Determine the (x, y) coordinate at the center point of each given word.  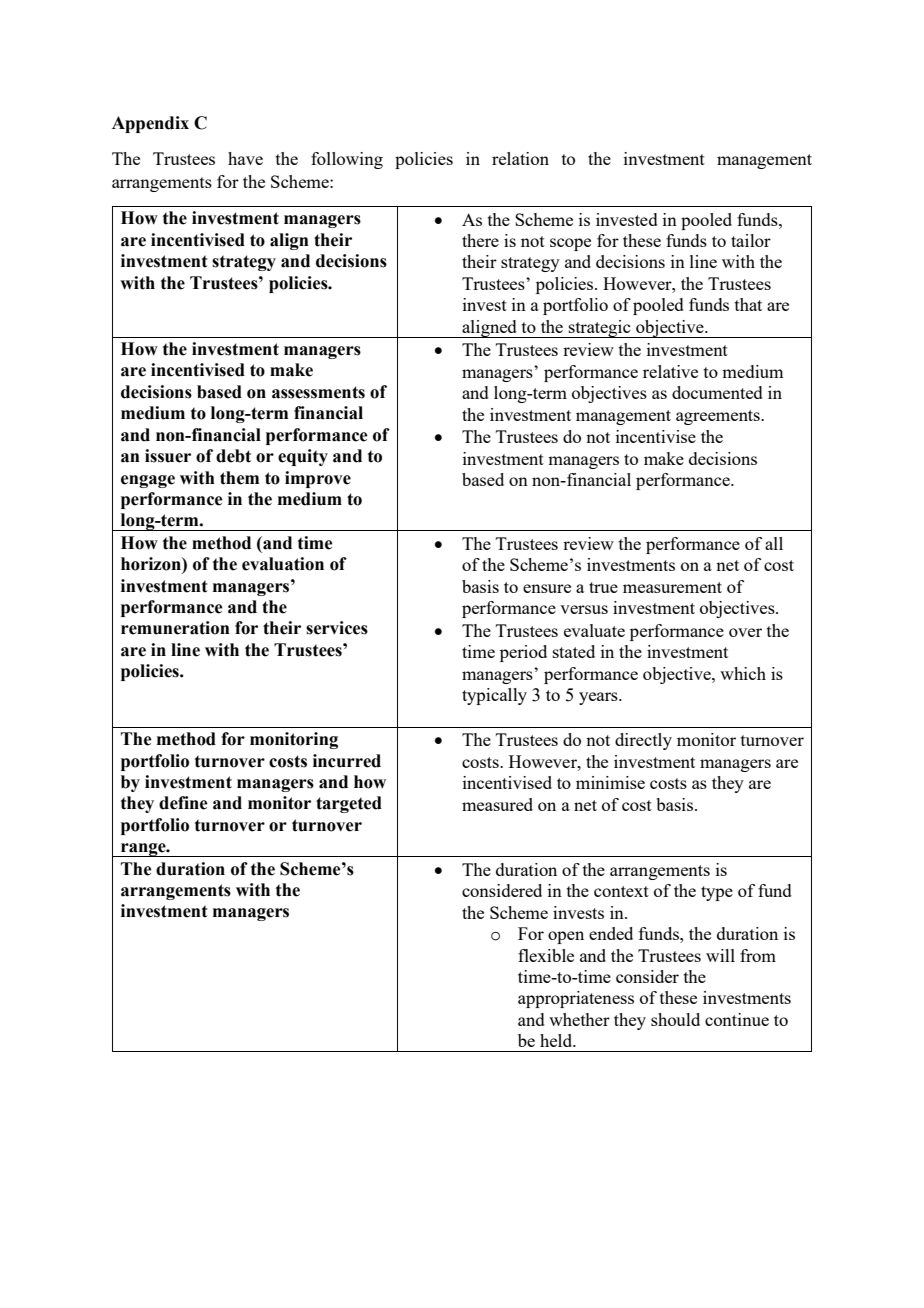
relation (520, 158)
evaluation (283, 564)
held (557, 1040)
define (183, 803)
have (245, 158)
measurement (672, 587)
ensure (547, 588)
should (675, 1019)
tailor (751, 240)
